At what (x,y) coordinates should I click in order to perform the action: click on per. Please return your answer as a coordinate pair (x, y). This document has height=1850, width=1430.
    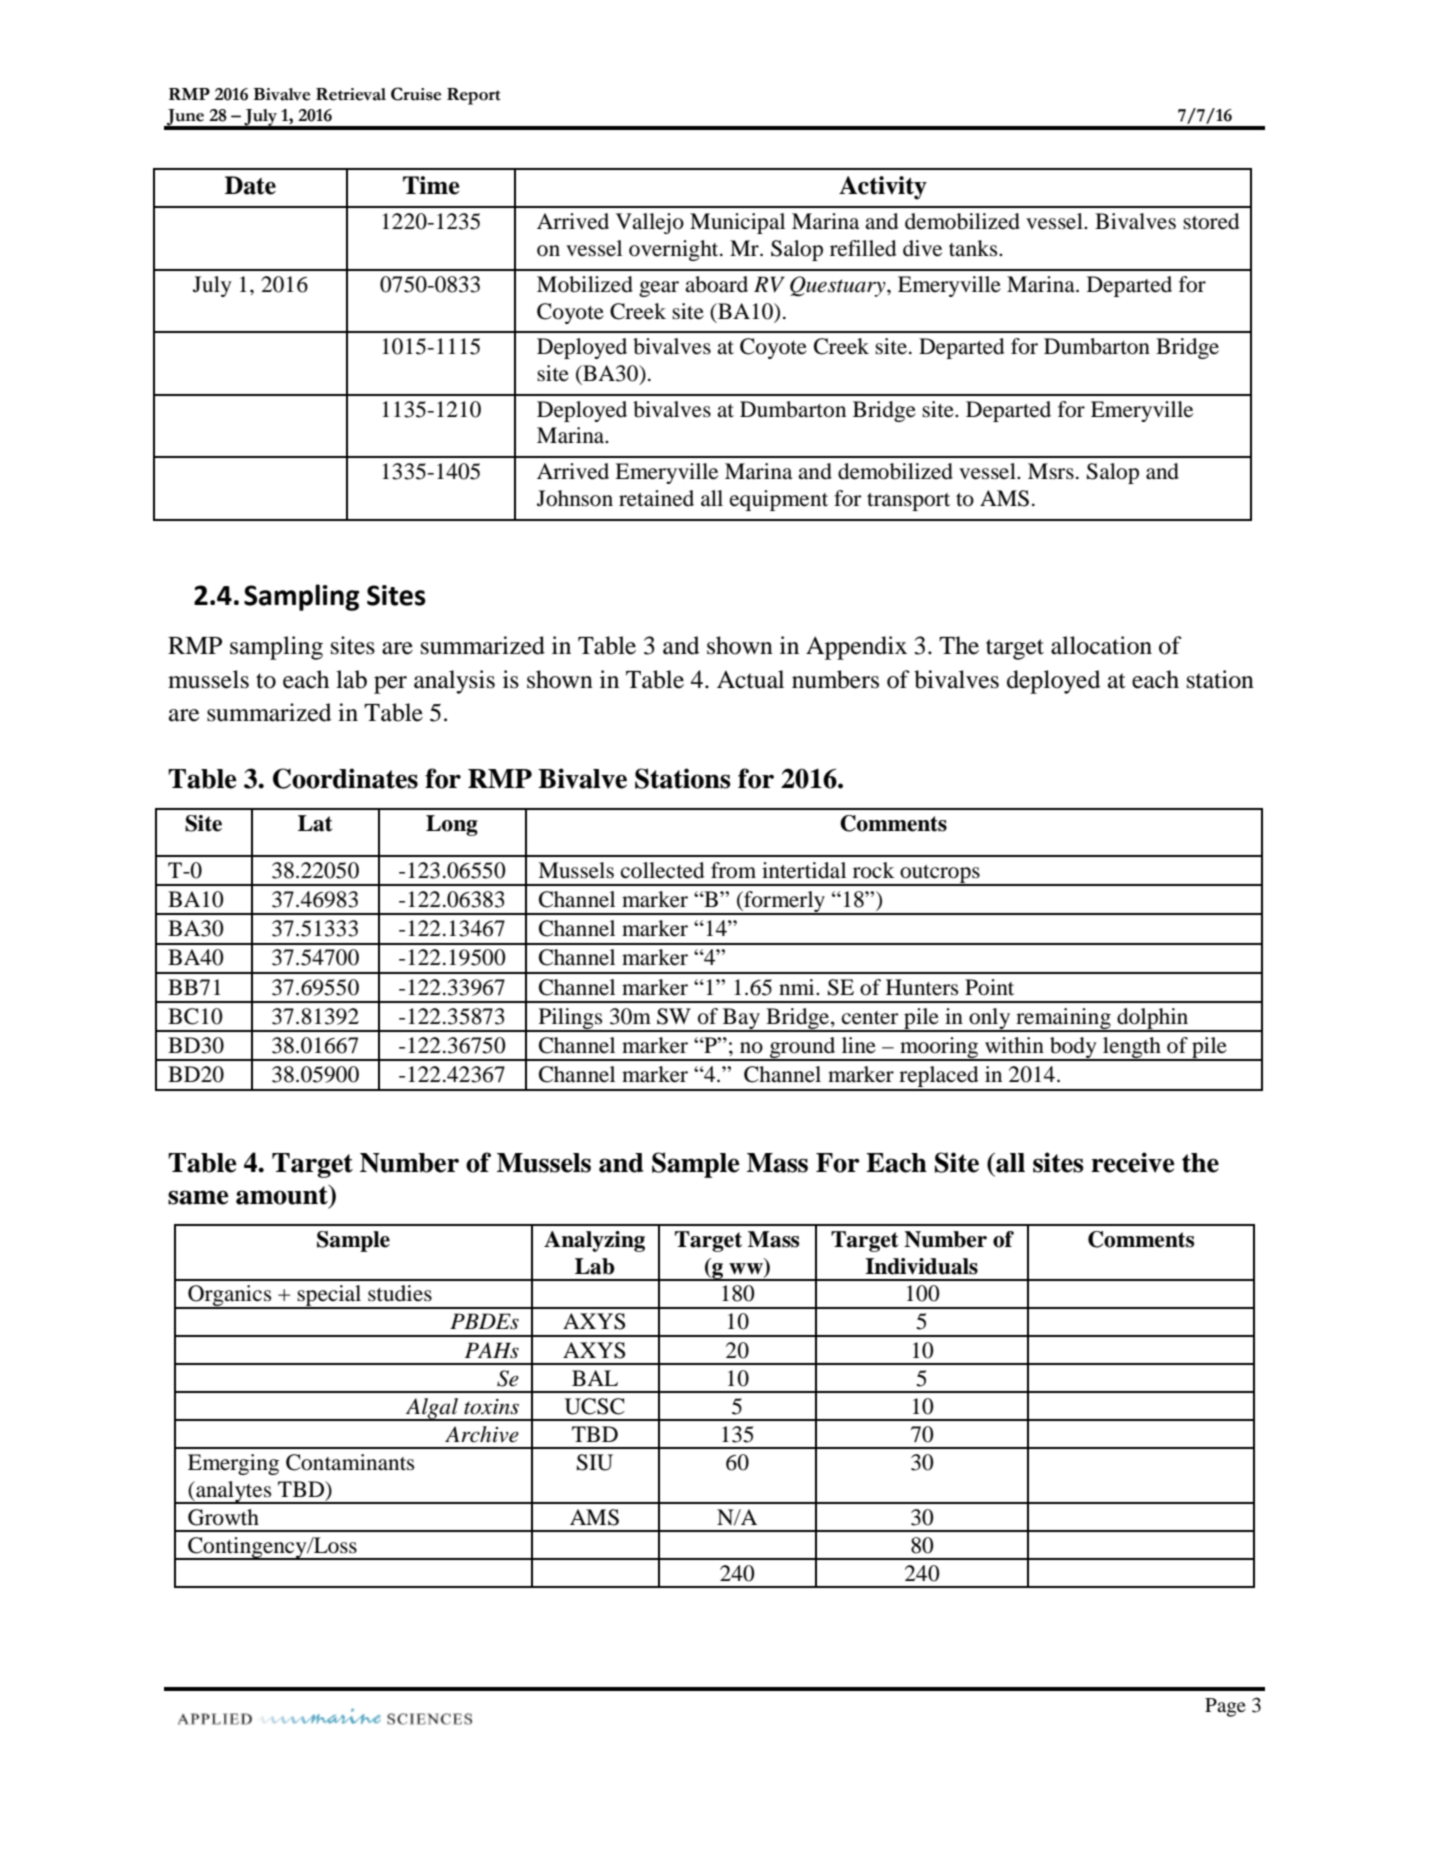
    Looking at the image, I should click on (390, 685).
